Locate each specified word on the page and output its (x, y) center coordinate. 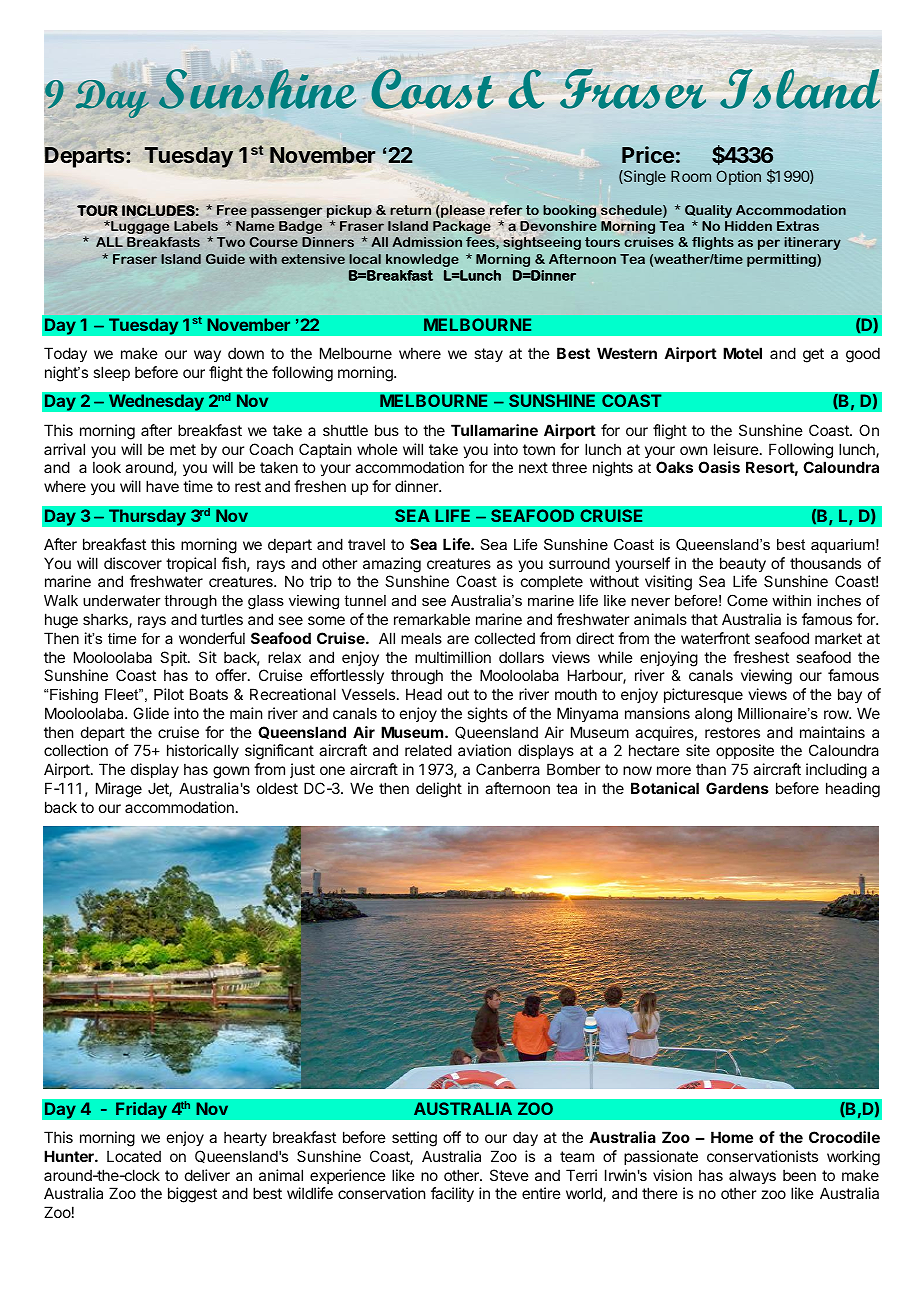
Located (134, 1156)
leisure (737, 449)
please (462, 211)
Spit (174, 658)
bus (387, 430)
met (183, 449)
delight (439, 790)
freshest (761, 657)
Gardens (737, 788)
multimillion (453, 657)
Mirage (119, 790)
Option (738, 177)
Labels (196, 226)
